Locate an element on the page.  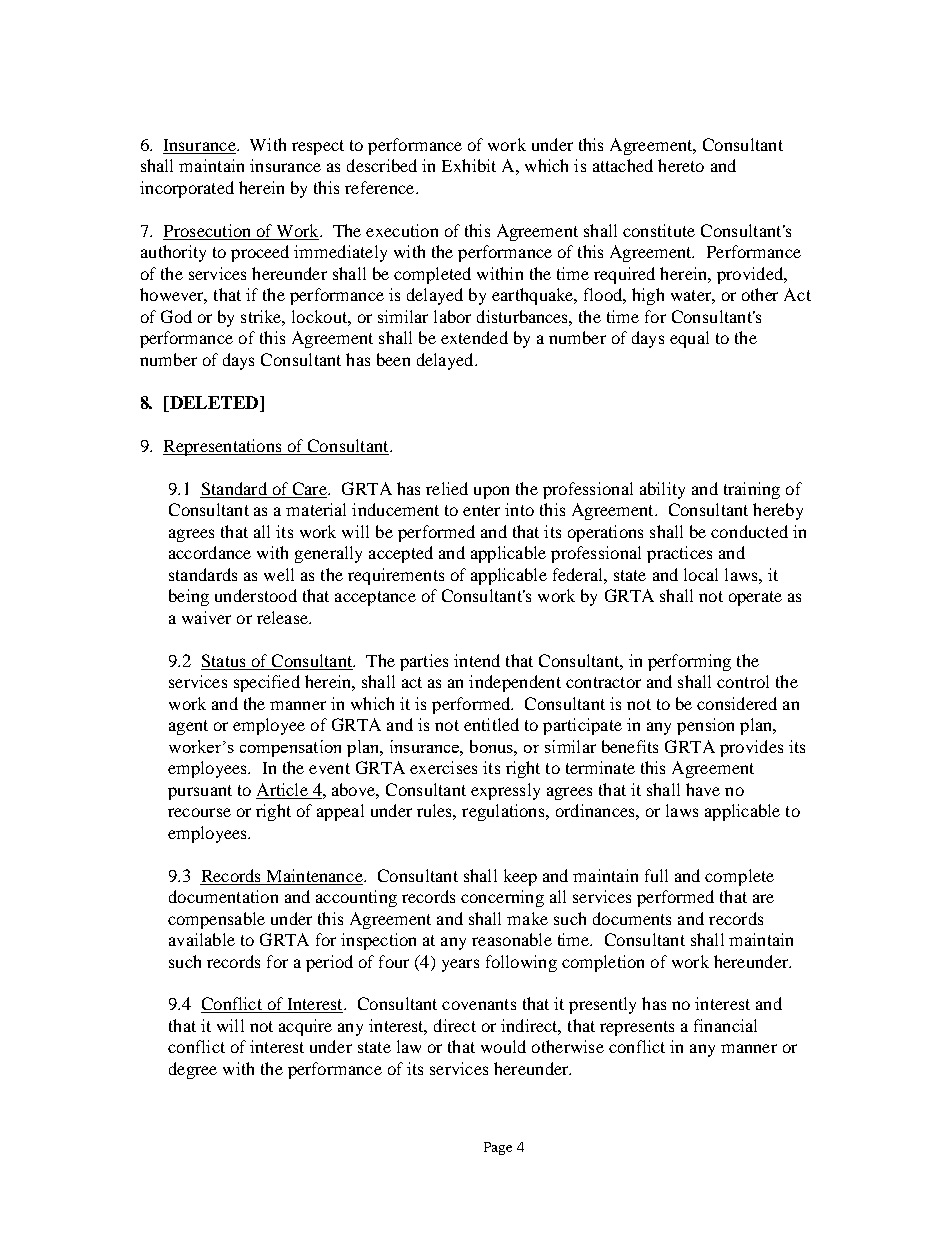
Exhibit is located at coordinates (469, 165).
